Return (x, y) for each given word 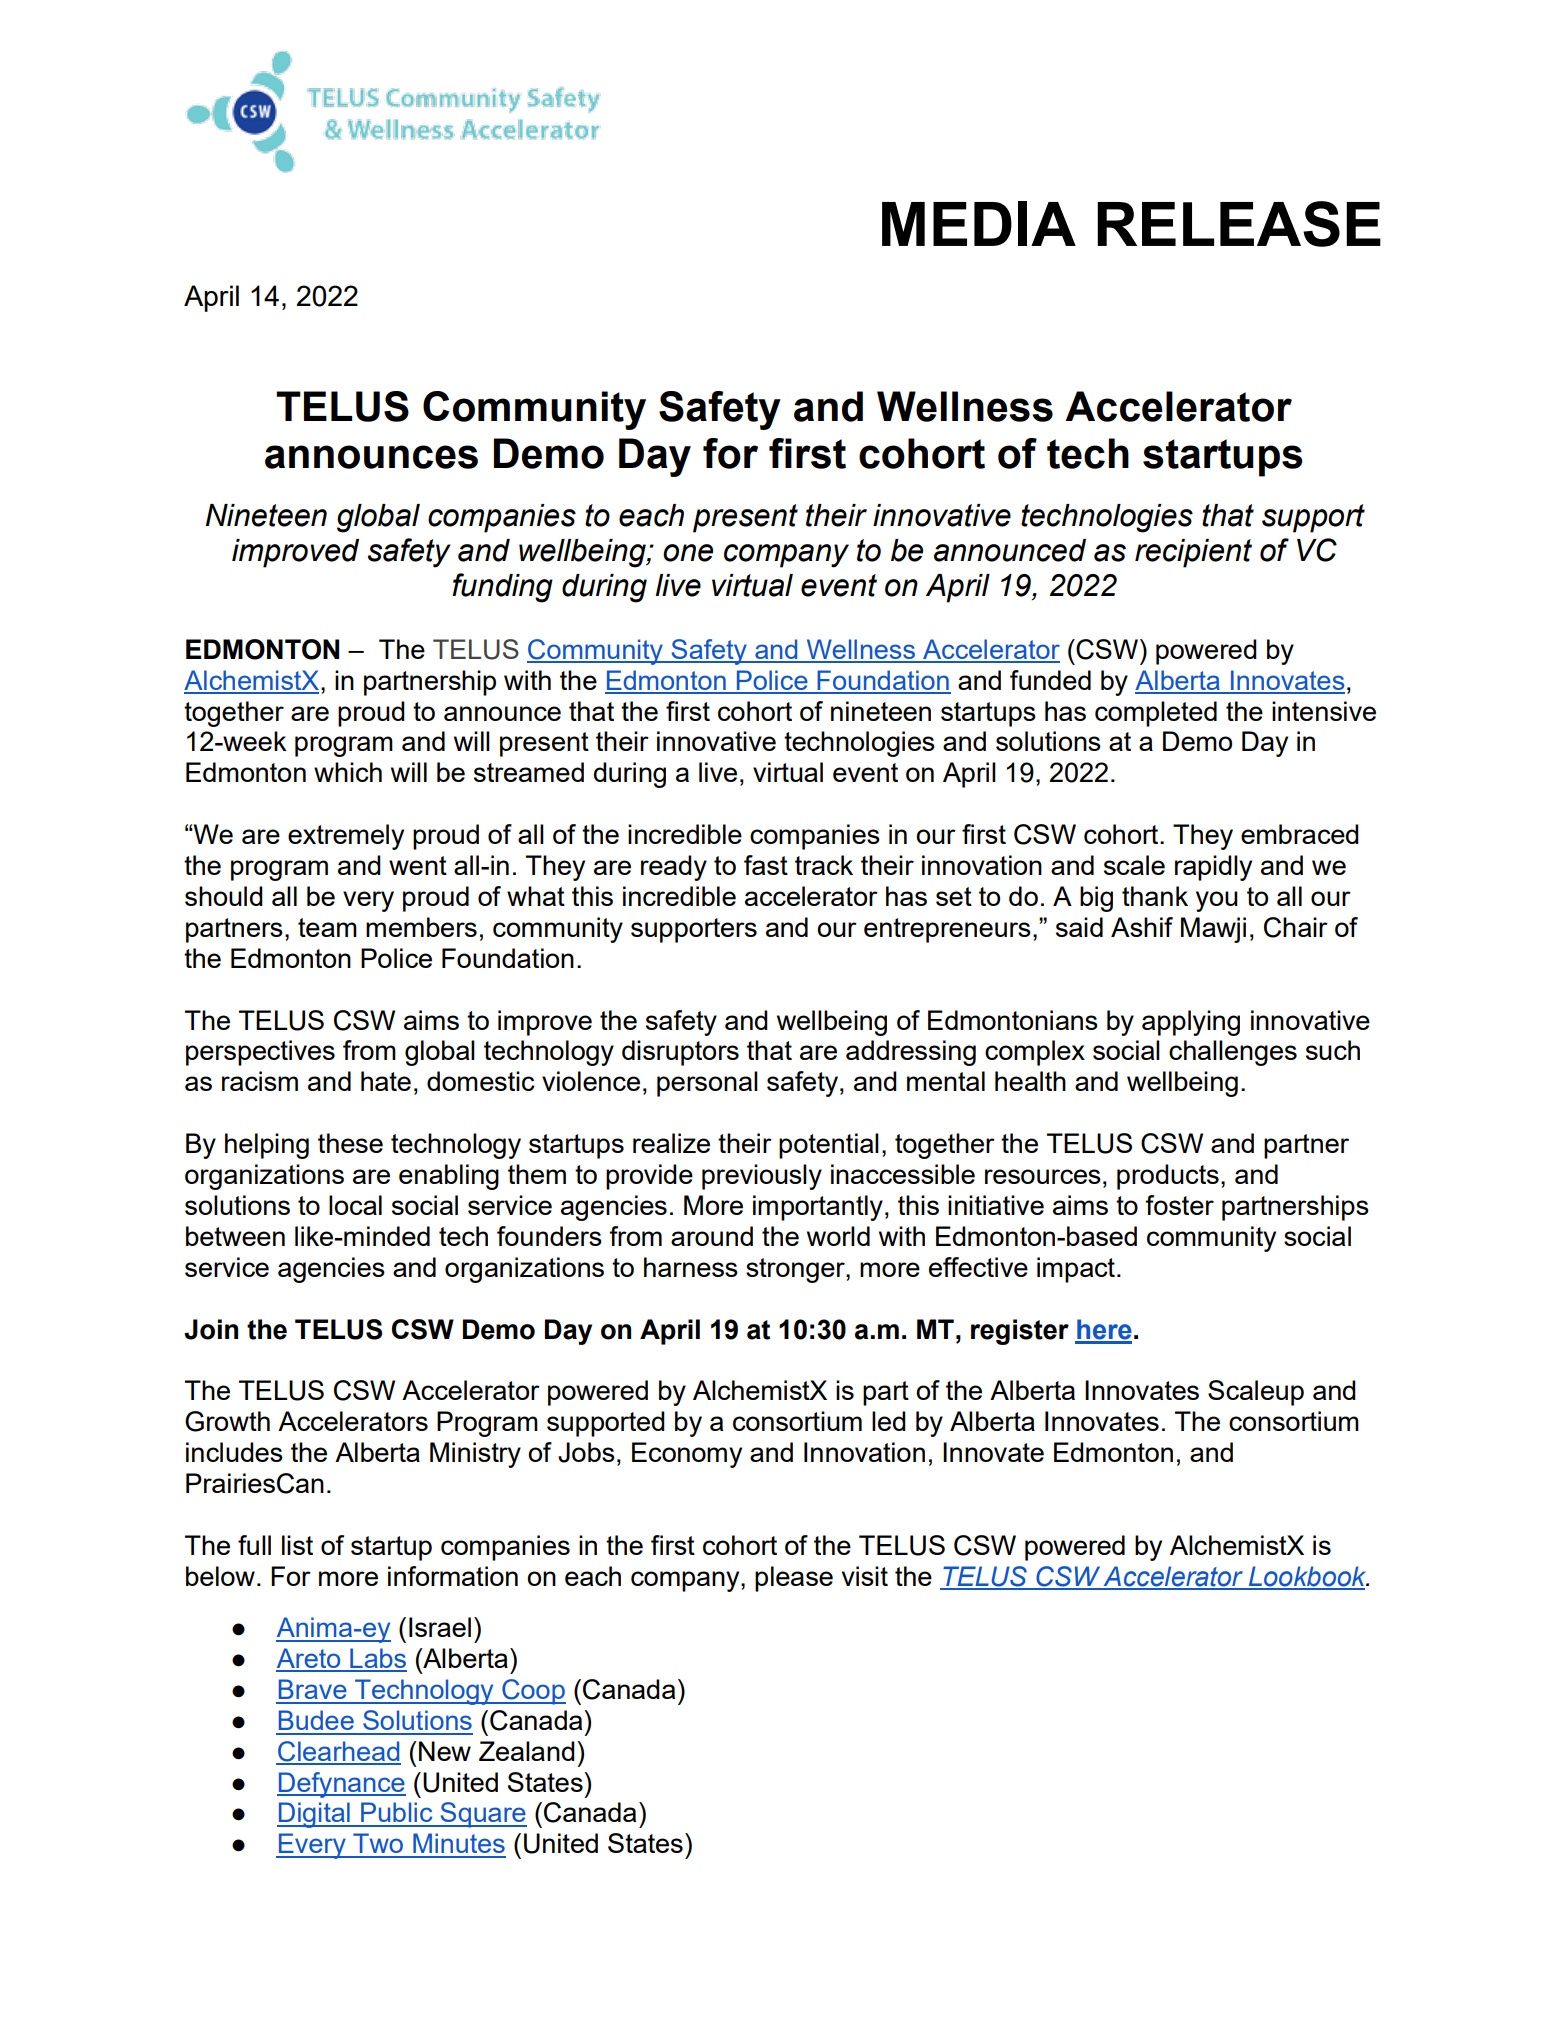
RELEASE (1239, 224)
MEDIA (979, 223)
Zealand (527, 1751)
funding (502, 588)
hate (386, 1081)
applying (1191, 1023)
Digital (314, 1815)
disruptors (680, 1053)
